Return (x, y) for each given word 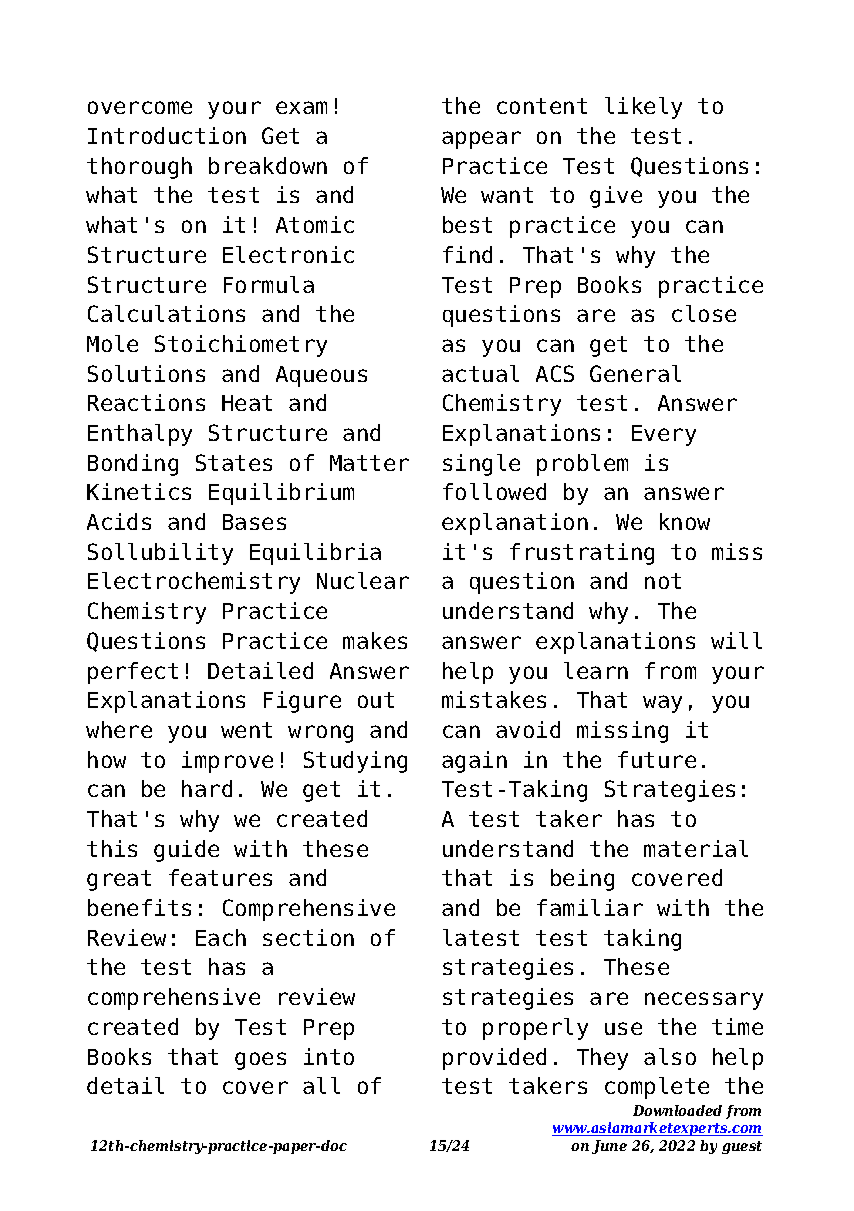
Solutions (146, 373)
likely (643, 108)
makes (375, 640)
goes (260, 1061)
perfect (133, 673)
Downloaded (677, 1110)
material (696, 848)
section (308, 937)
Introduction (167, 135)
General (635, 373)
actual (480, 373)
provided (494, 1059)
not (663, 581)
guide (186, 851)
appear (481, 140)
